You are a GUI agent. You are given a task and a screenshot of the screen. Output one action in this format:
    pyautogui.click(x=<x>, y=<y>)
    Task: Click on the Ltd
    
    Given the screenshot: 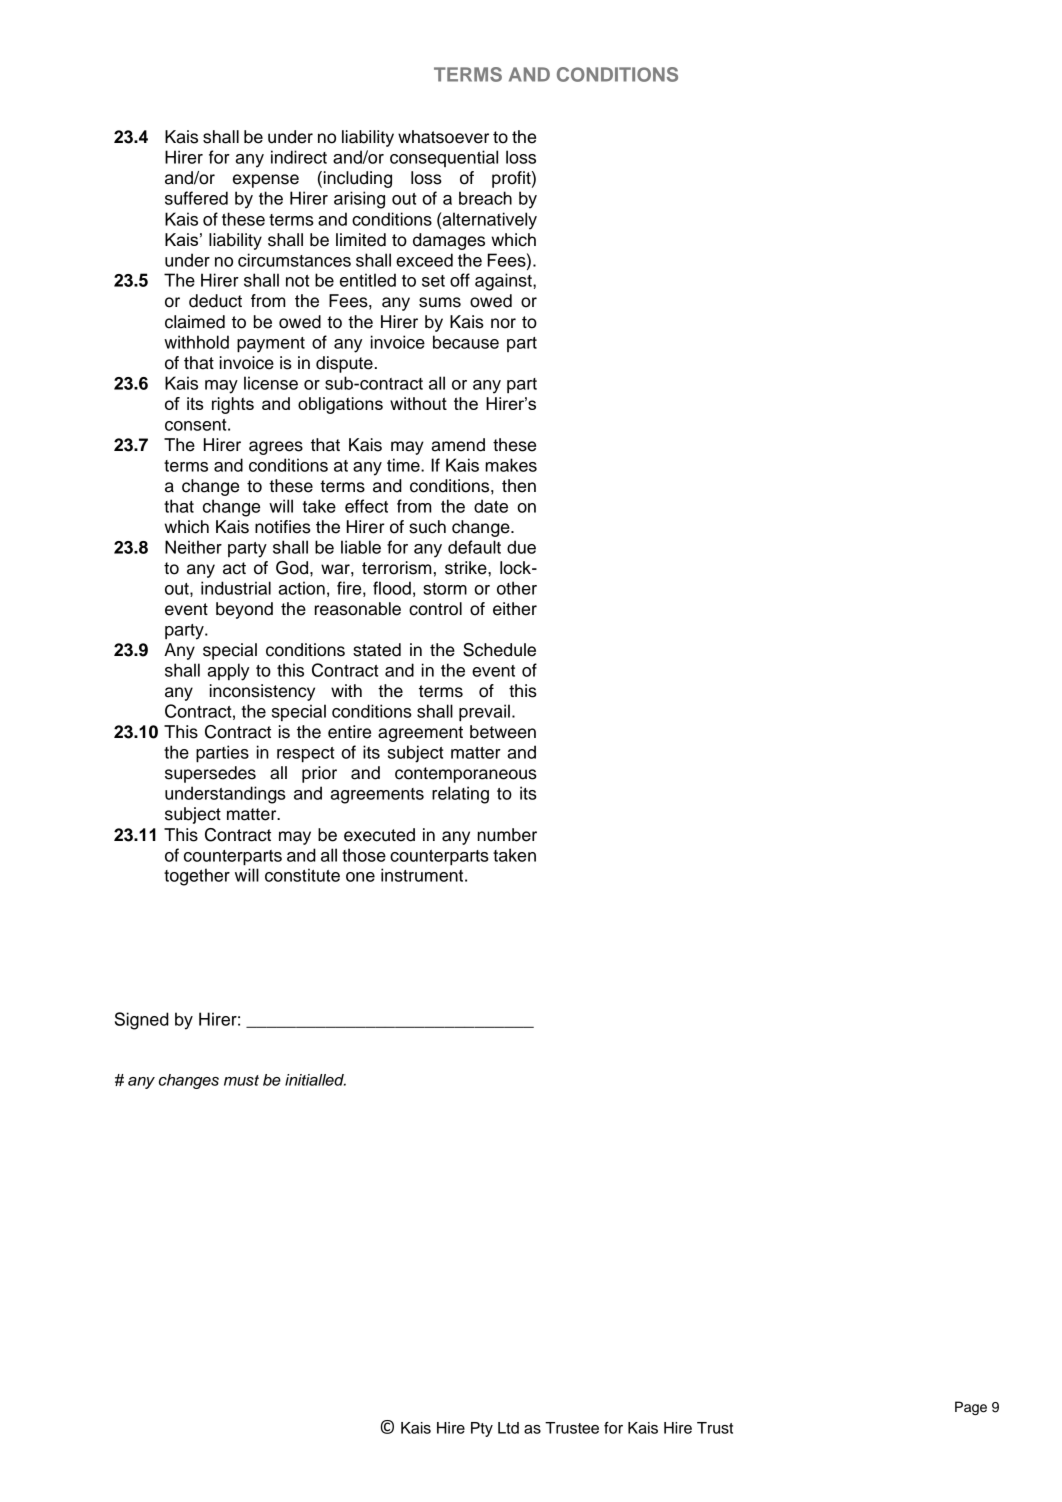 What is the action you would take?
    pyautogui.click(x=508, y=1428)
